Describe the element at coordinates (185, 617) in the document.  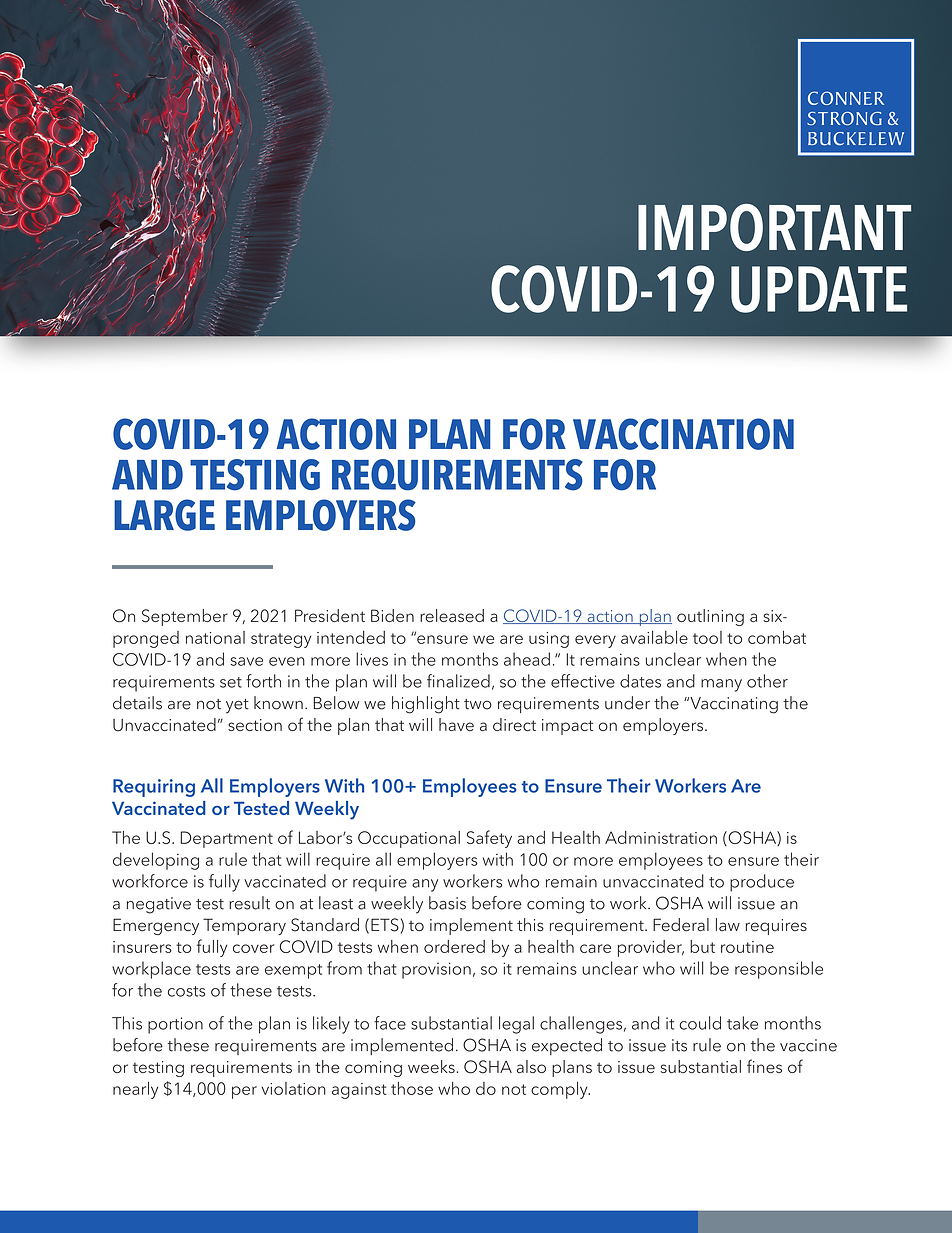
I see `September` at that location.
